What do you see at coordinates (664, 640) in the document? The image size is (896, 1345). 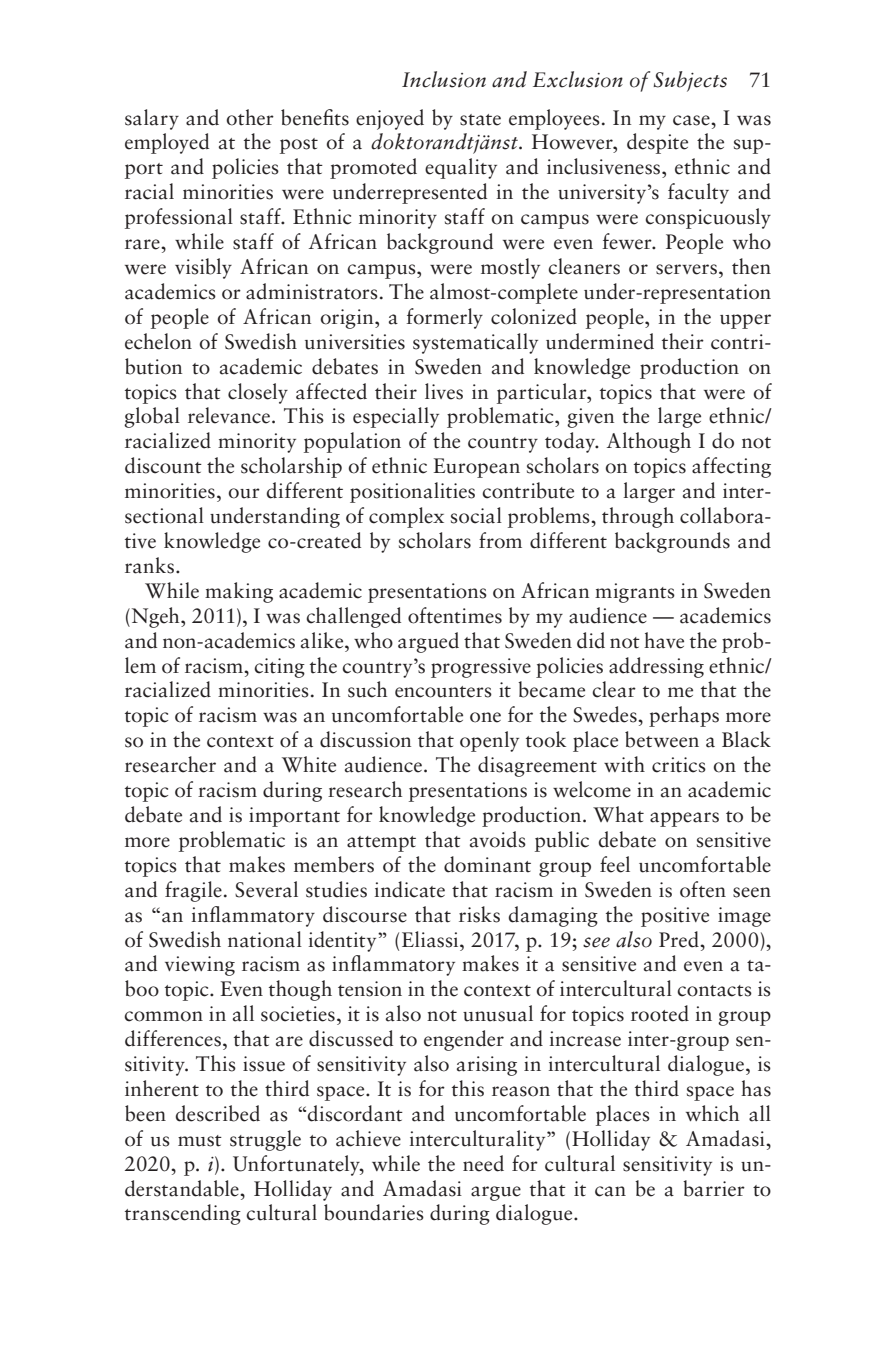 I see `have` at bounding box center [664, 640].
